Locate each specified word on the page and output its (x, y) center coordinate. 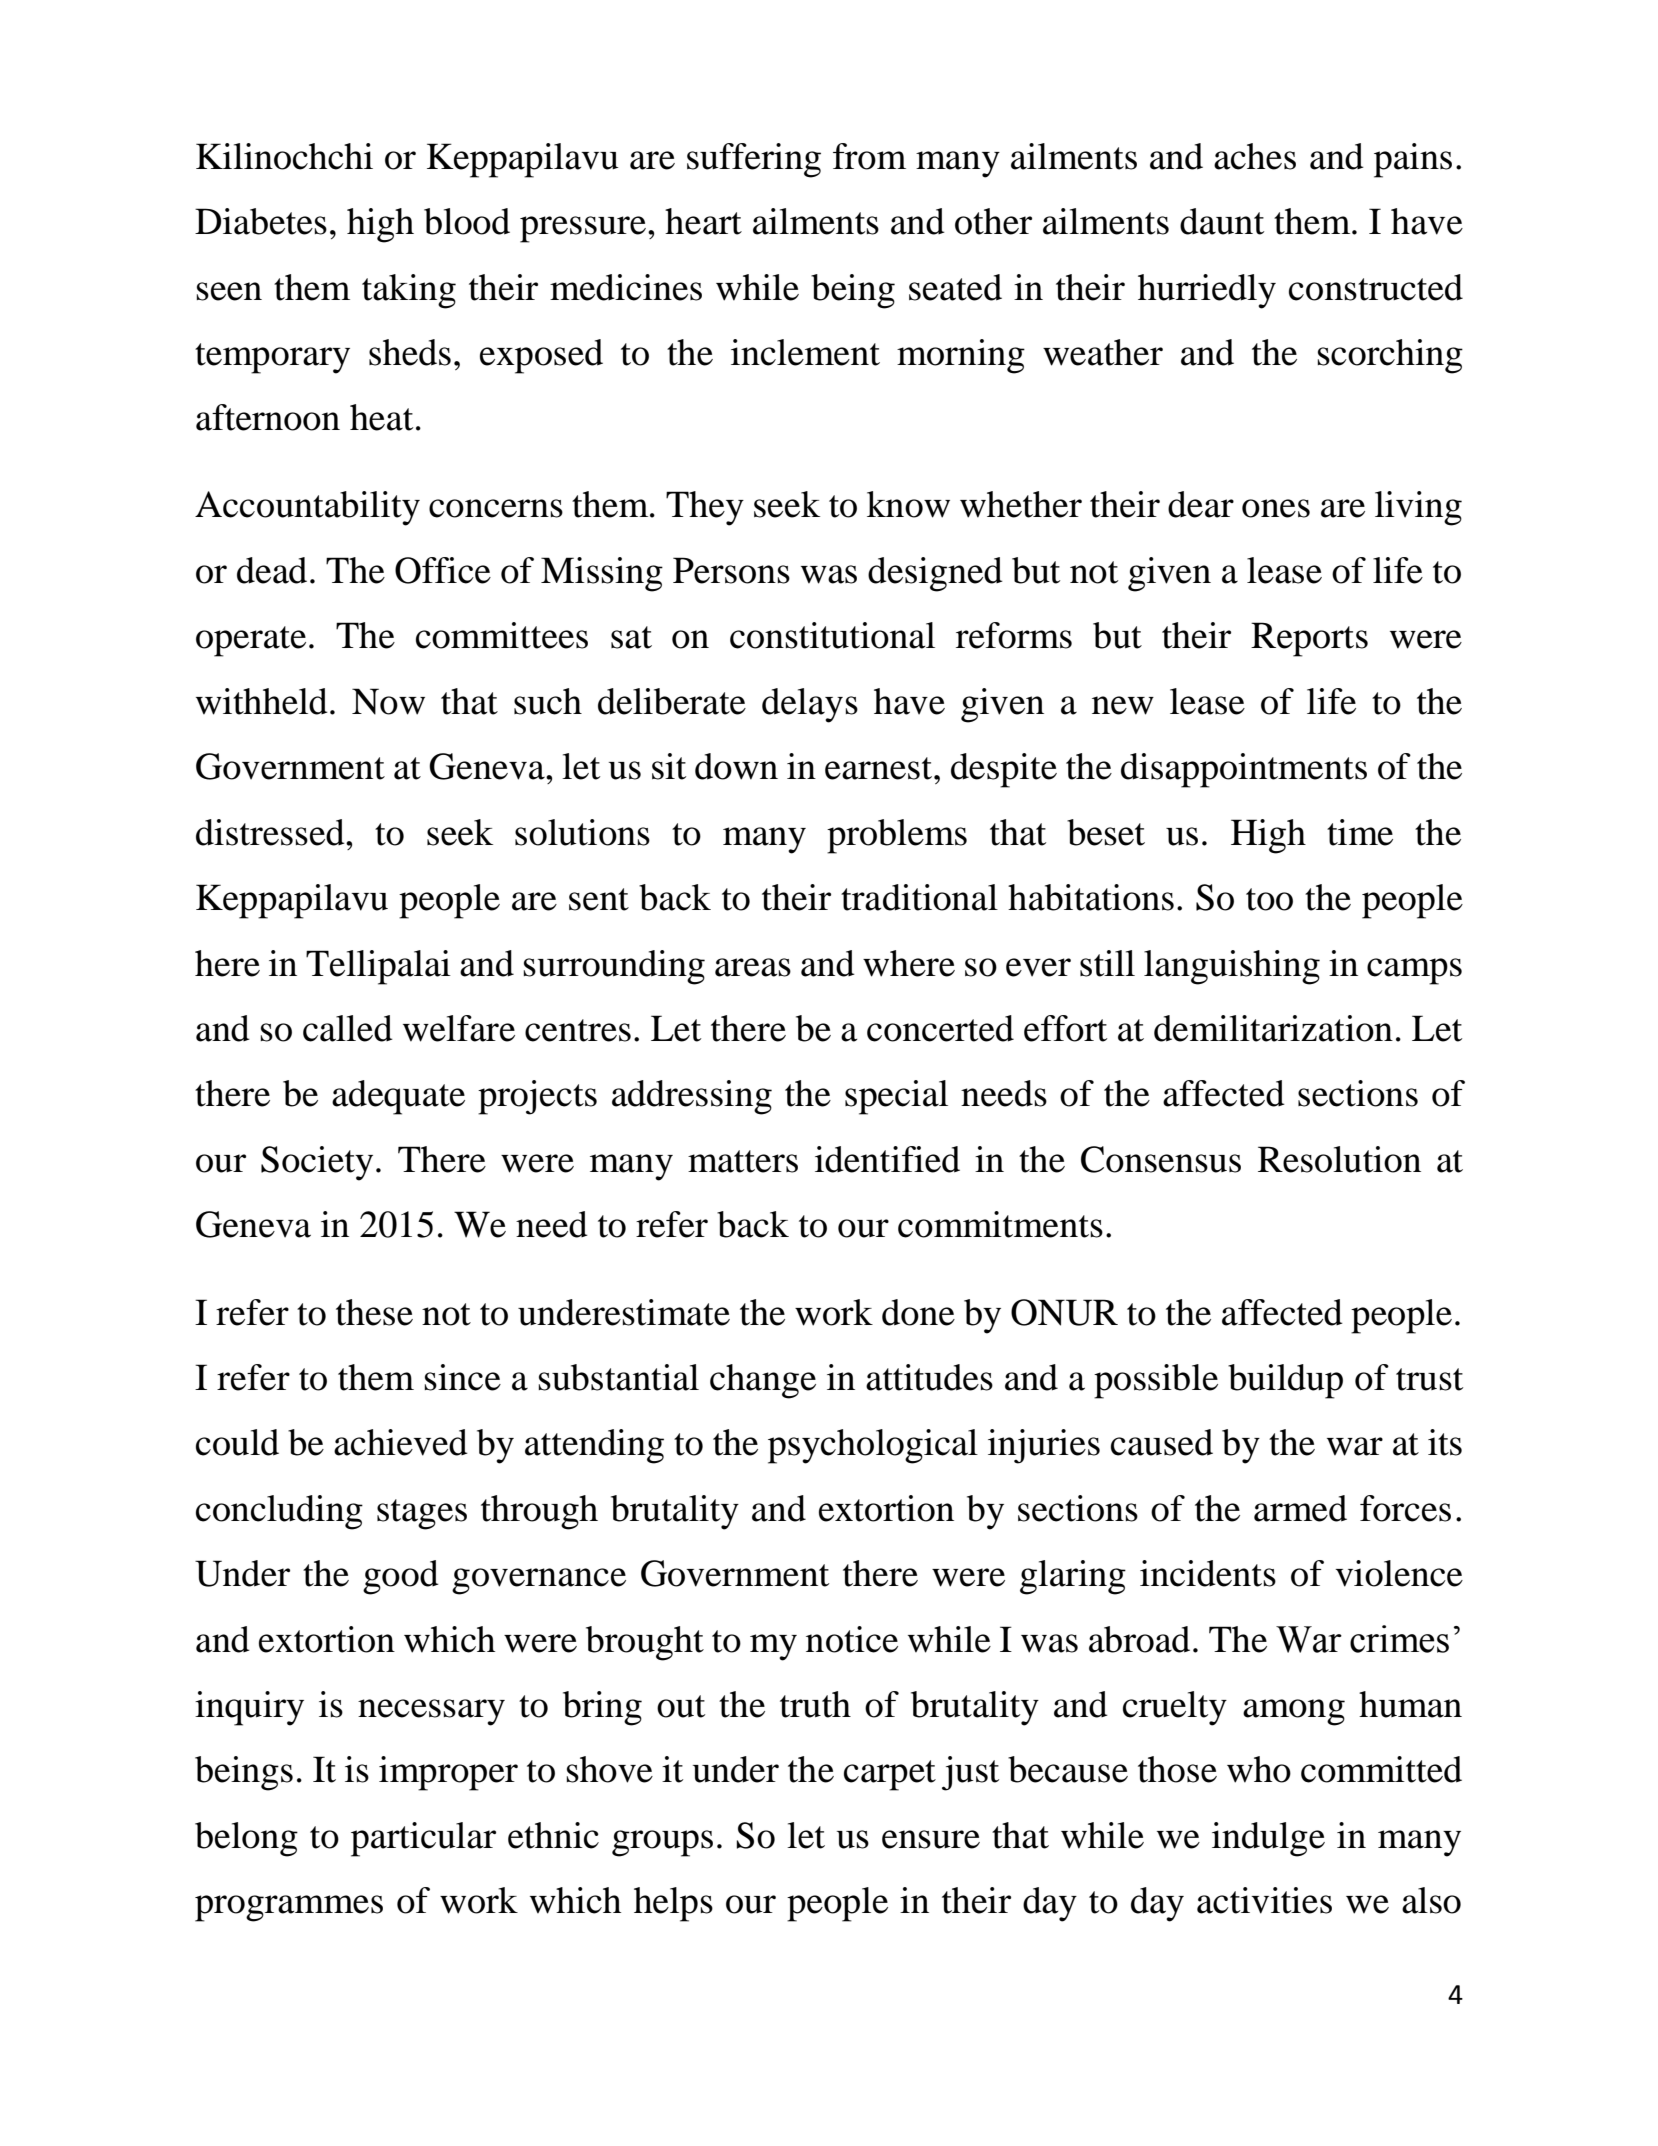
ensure (931, 1839)
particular (423, 1839)
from (869, 156)
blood (467, 221)
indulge (1268, 1839)
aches (1255, 156)
